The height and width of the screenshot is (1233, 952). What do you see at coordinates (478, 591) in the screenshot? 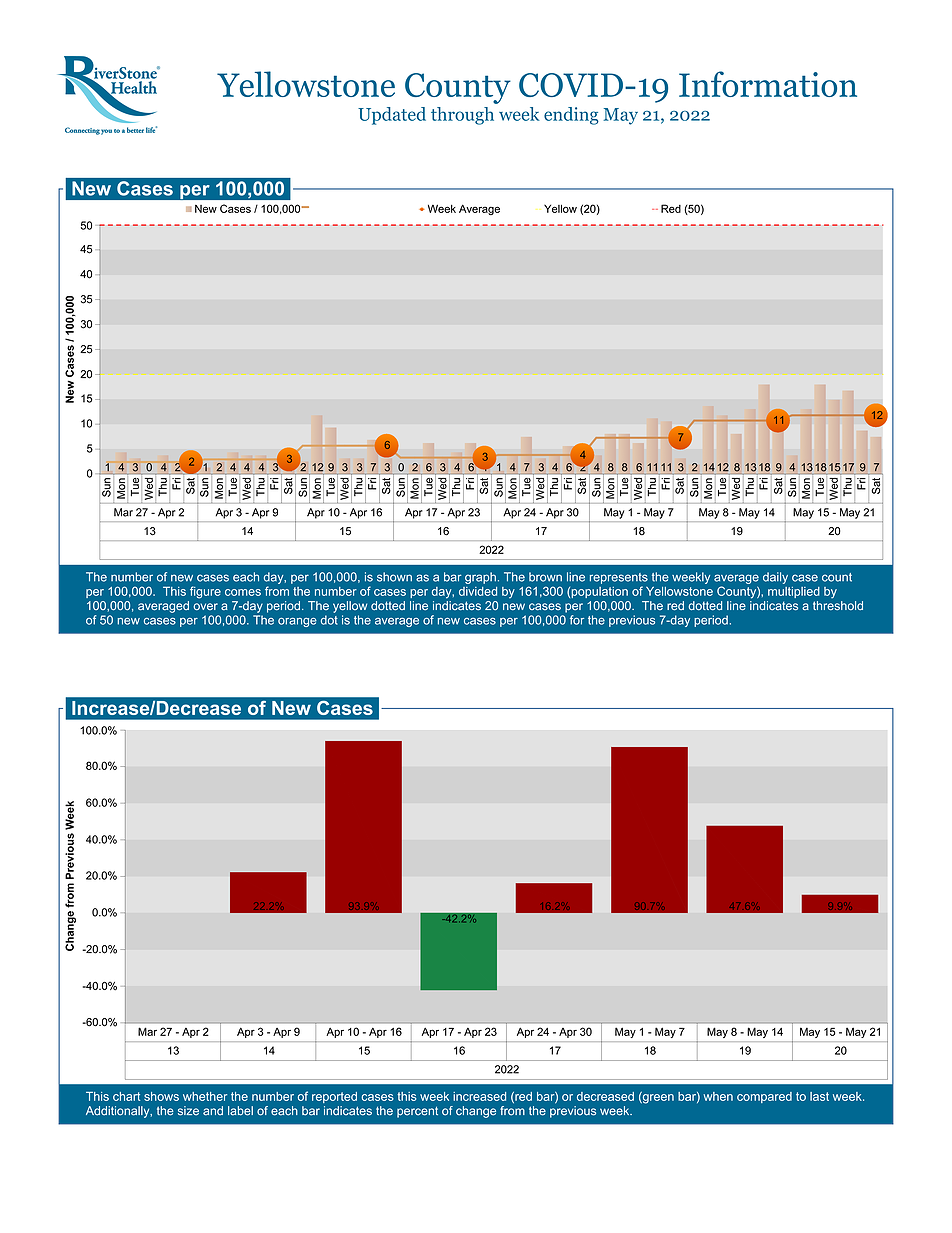
I see `divided` at bounding box center [478, 591].
